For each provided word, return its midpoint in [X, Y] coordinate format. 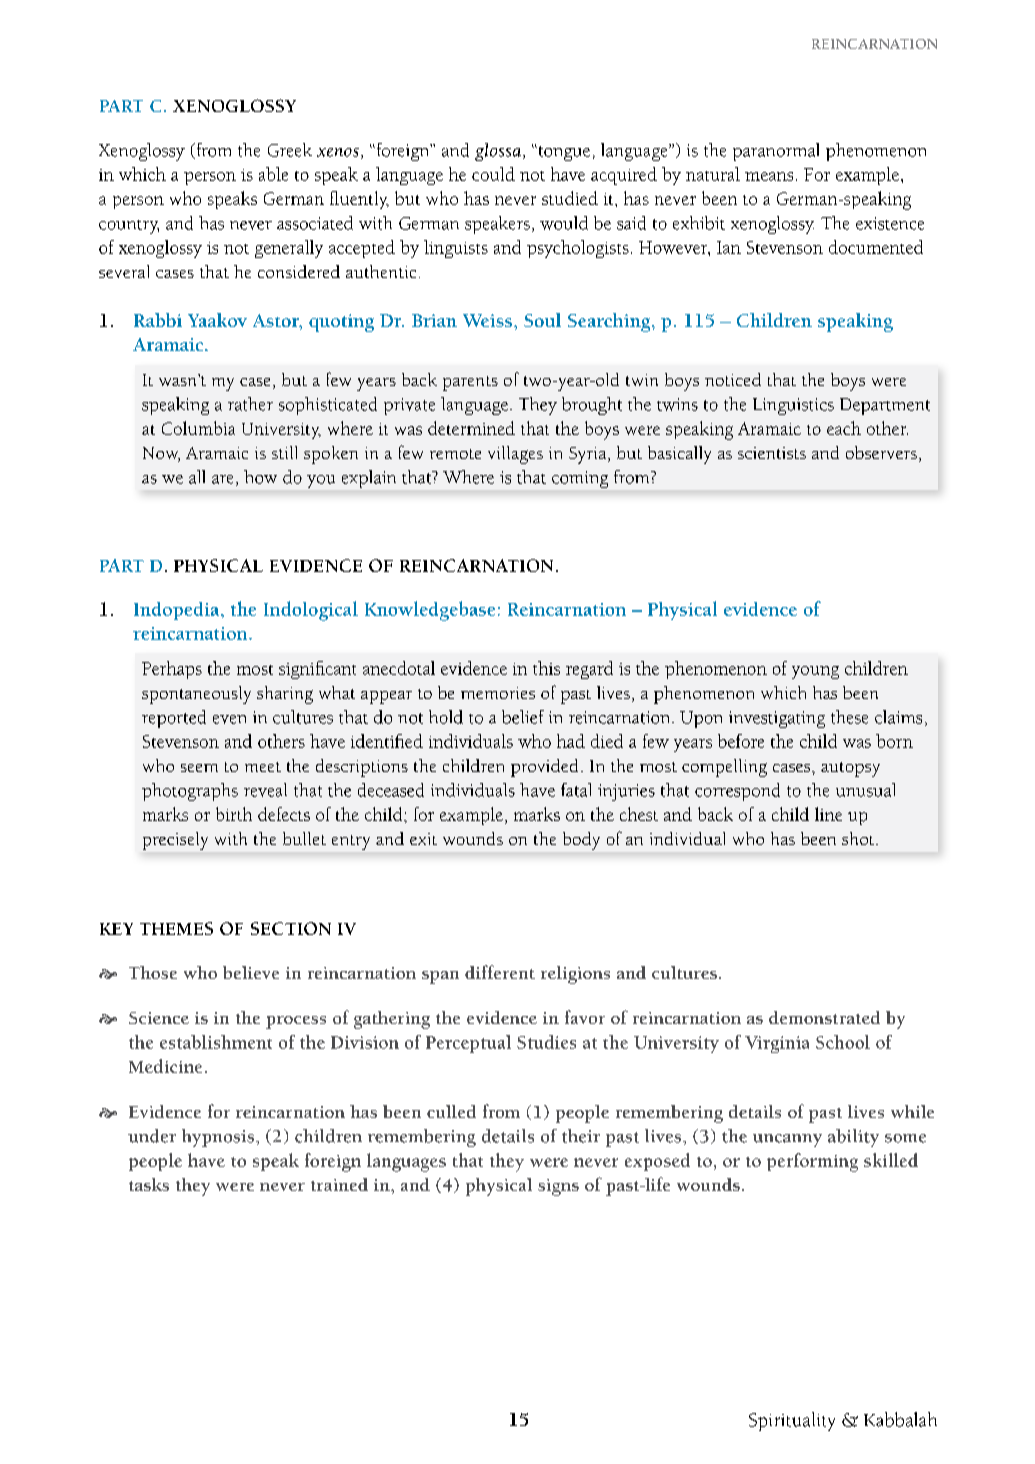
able [273, 174]
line [828, 814]
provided [544, 768]
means [769, 176]
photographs [190, 792]
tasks [149, 1184]
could [493, 174]
